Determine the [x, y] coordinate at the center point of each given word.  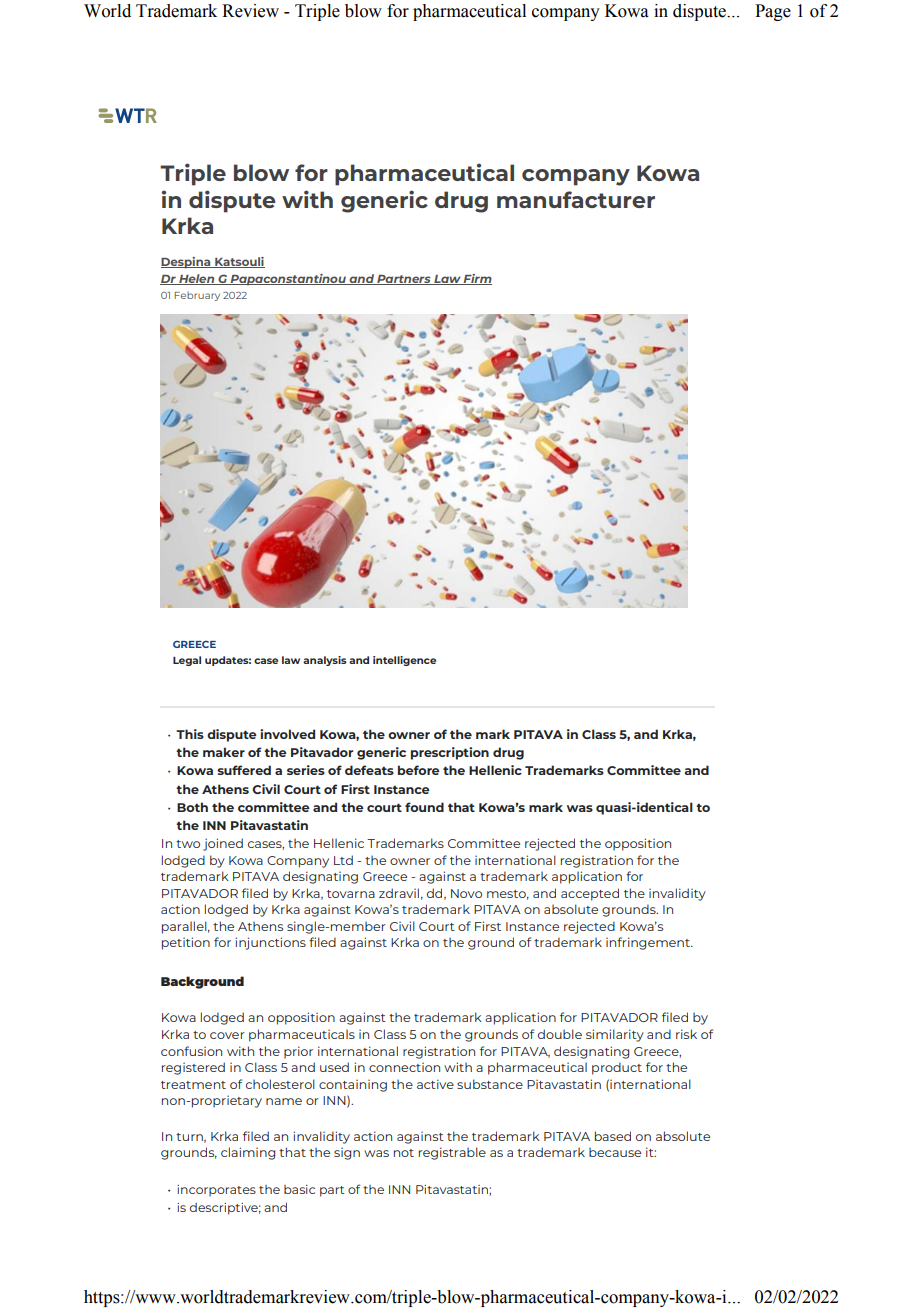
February [197, 296]
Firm [477, 279]
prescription [450, 753]
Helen [197, 279]
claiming [248, 1153]
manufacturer [576, 199]
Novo [466, 893]
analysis [325, 661]
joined [223, 844]
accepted [590, 894]
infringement [649, 943]
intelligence [404, 661]
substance [490, 1084]
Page [773, 12]
